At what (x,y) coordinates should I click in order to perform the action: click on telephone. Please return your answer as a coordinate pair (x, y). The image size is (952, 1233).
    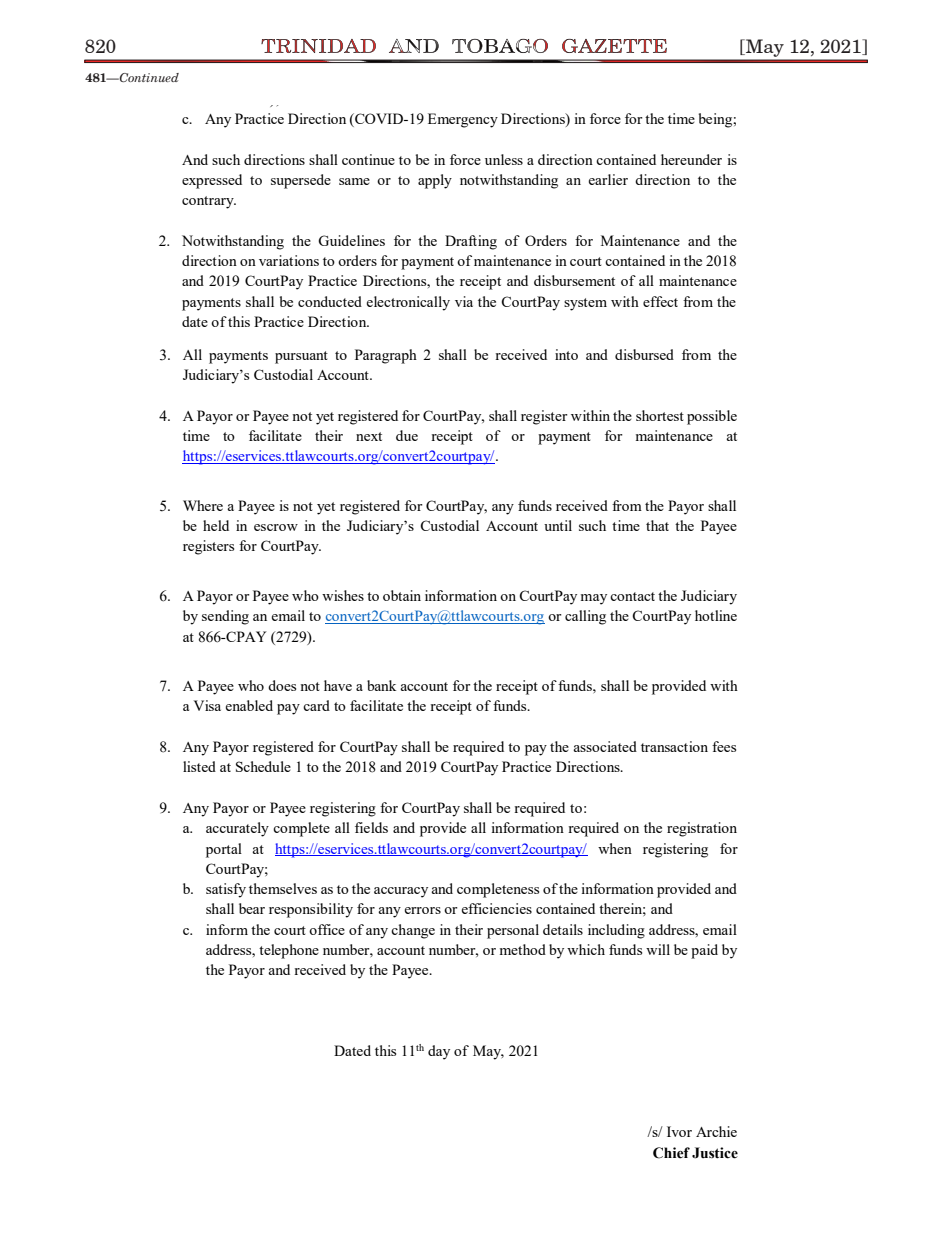
    Looking at the image, I should click on (289, 951).
